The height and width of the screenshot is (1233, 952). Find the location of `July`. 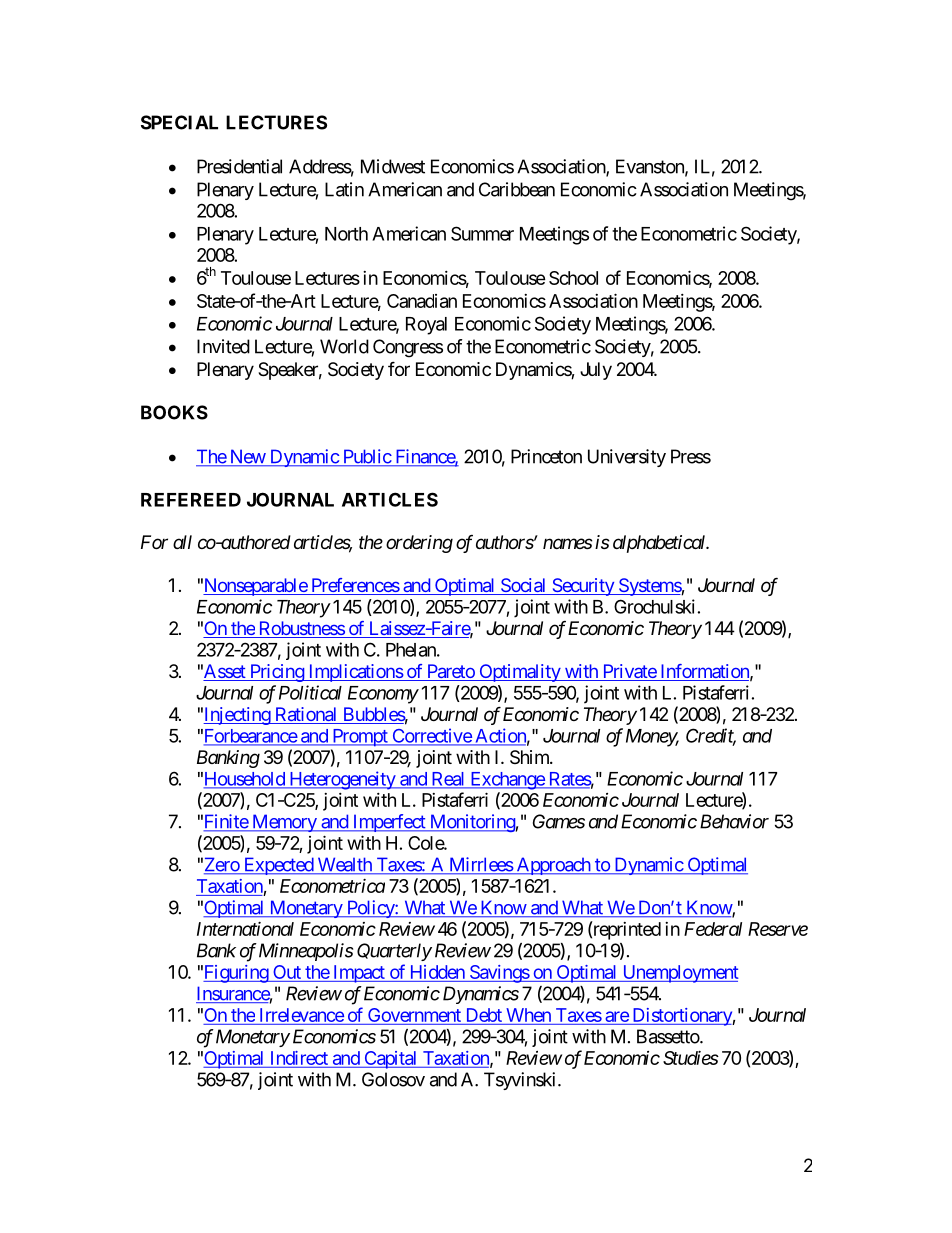

July is located at coordinates (596, 371).
